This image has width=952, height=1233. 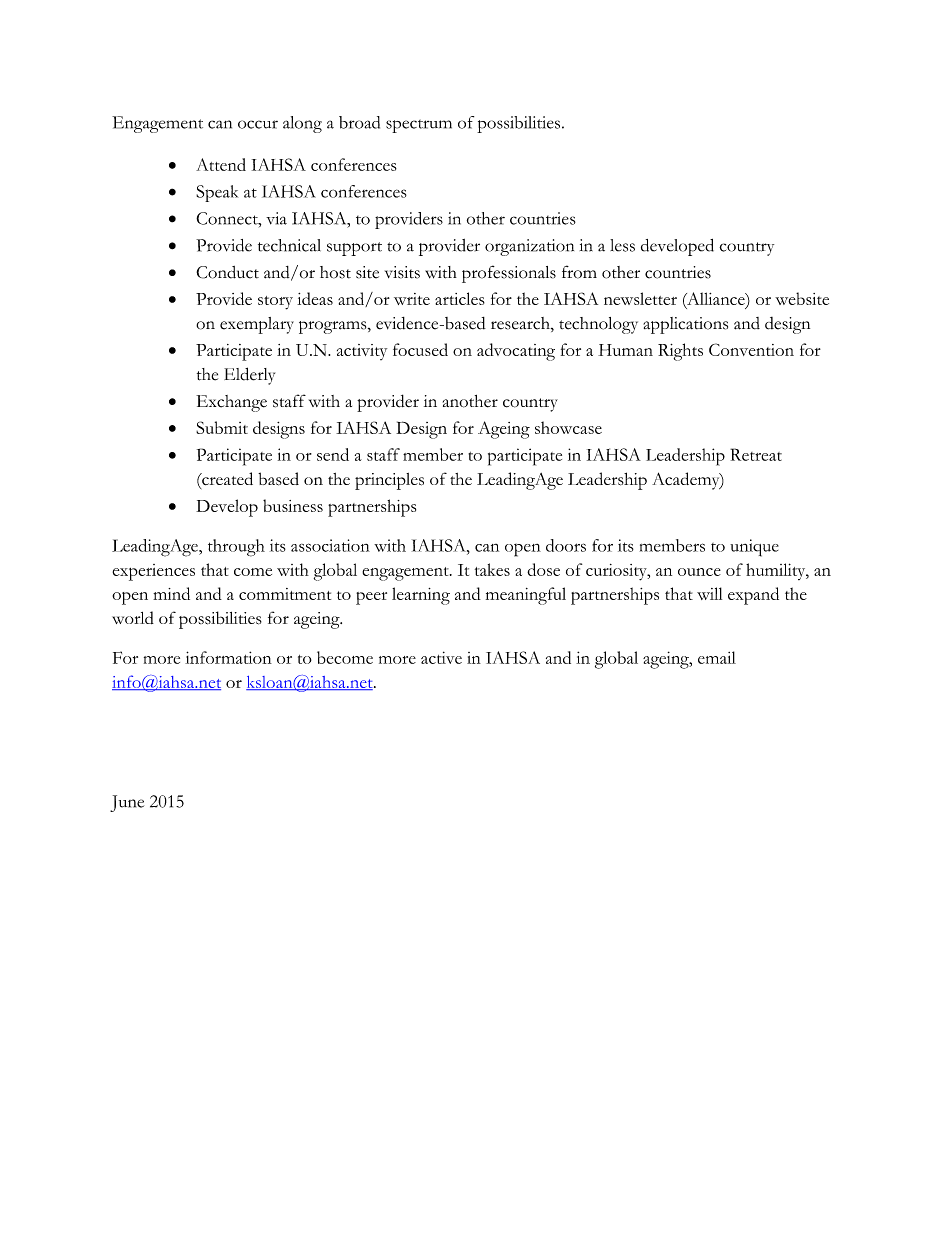 I want to click on learning, so click(x=421, y=596).
